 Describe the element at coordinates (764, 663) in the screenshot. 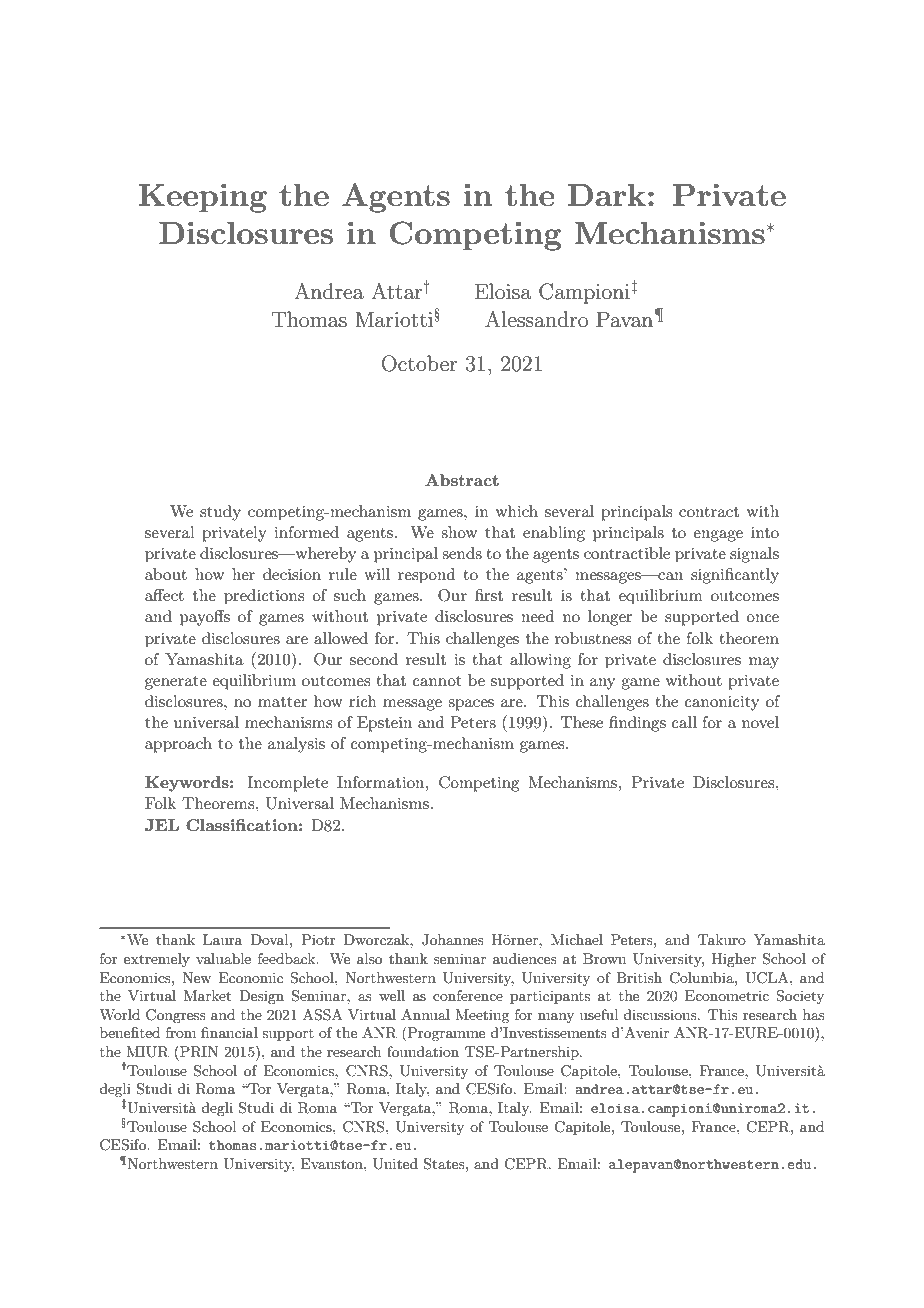

I see `may` at that location.
